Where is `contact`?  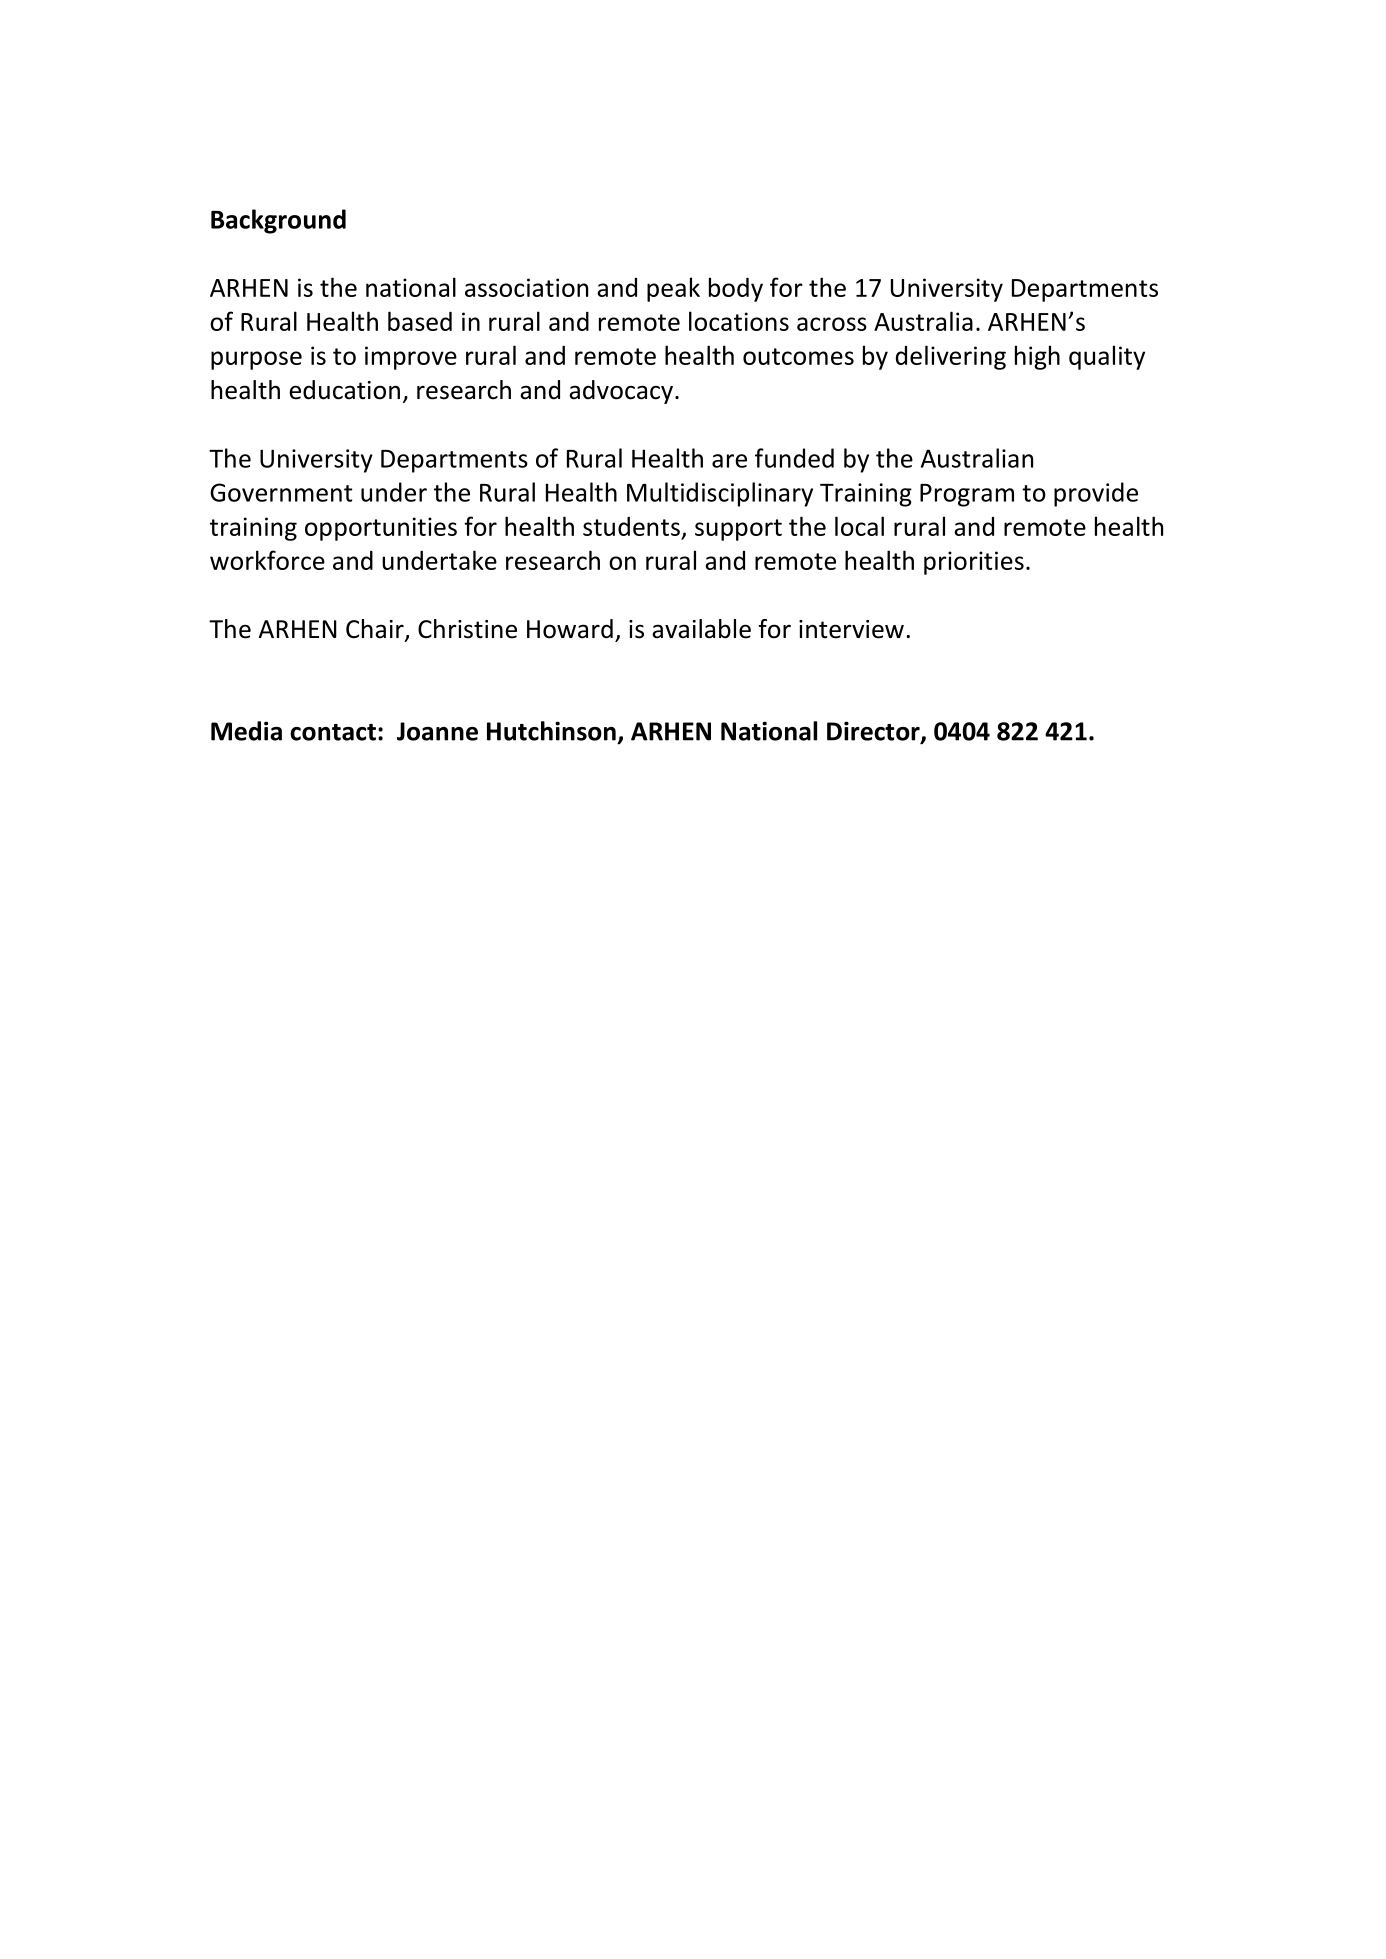 contact is located at coordinates (333, 732).
